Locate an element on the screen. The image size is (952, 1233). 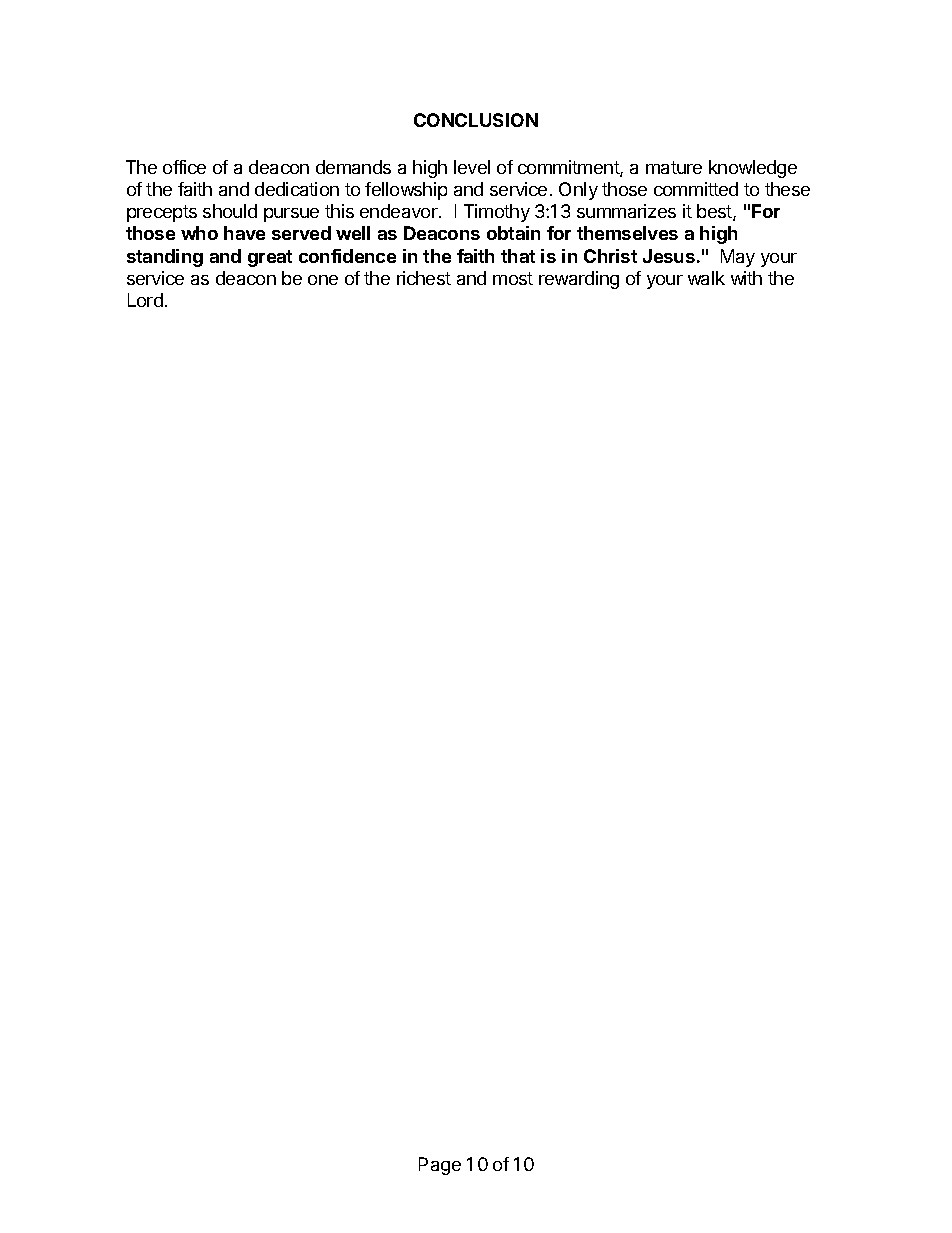
one is located at coordinates (323, 280).
